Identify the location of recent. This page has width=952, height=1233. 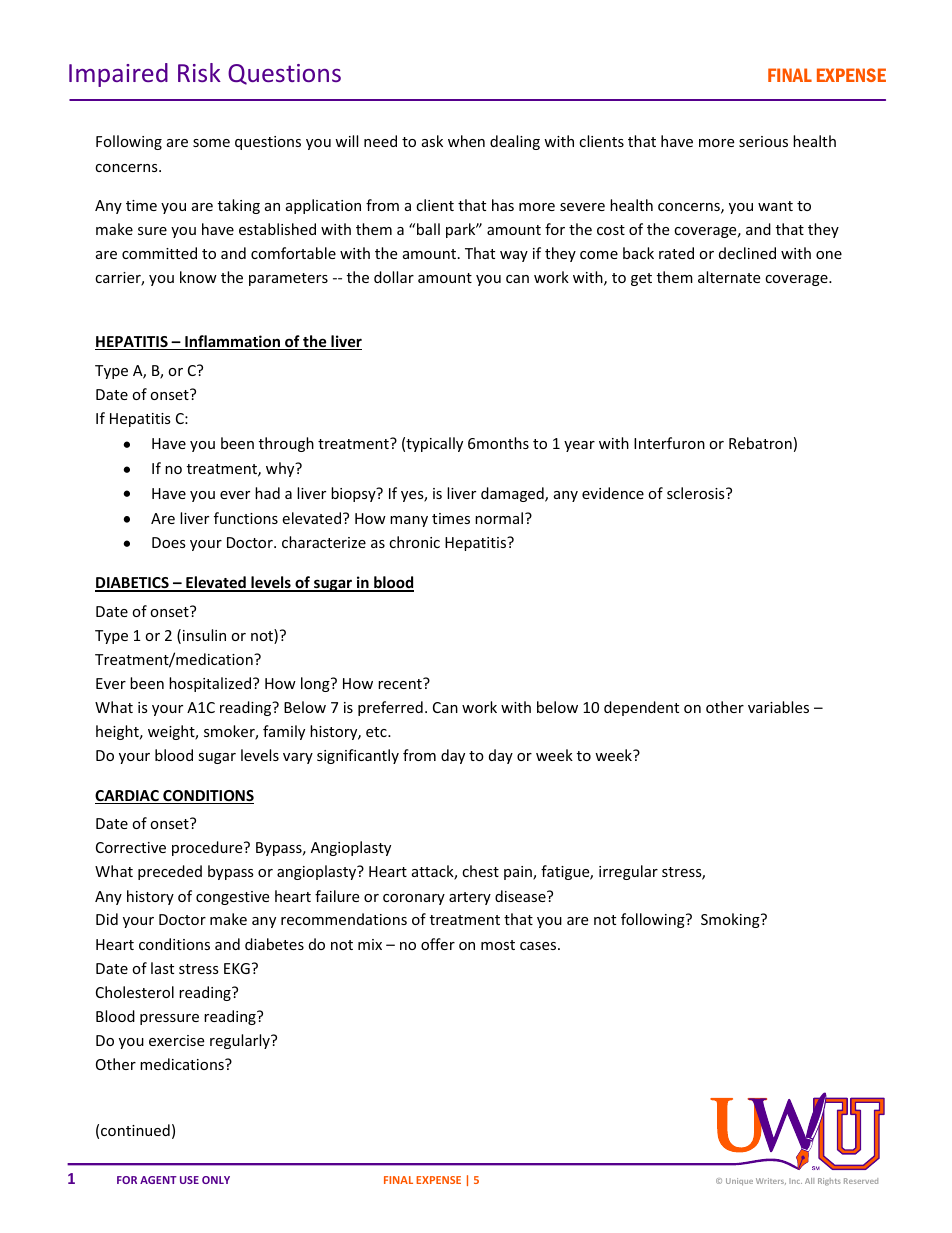
(401, 683).
